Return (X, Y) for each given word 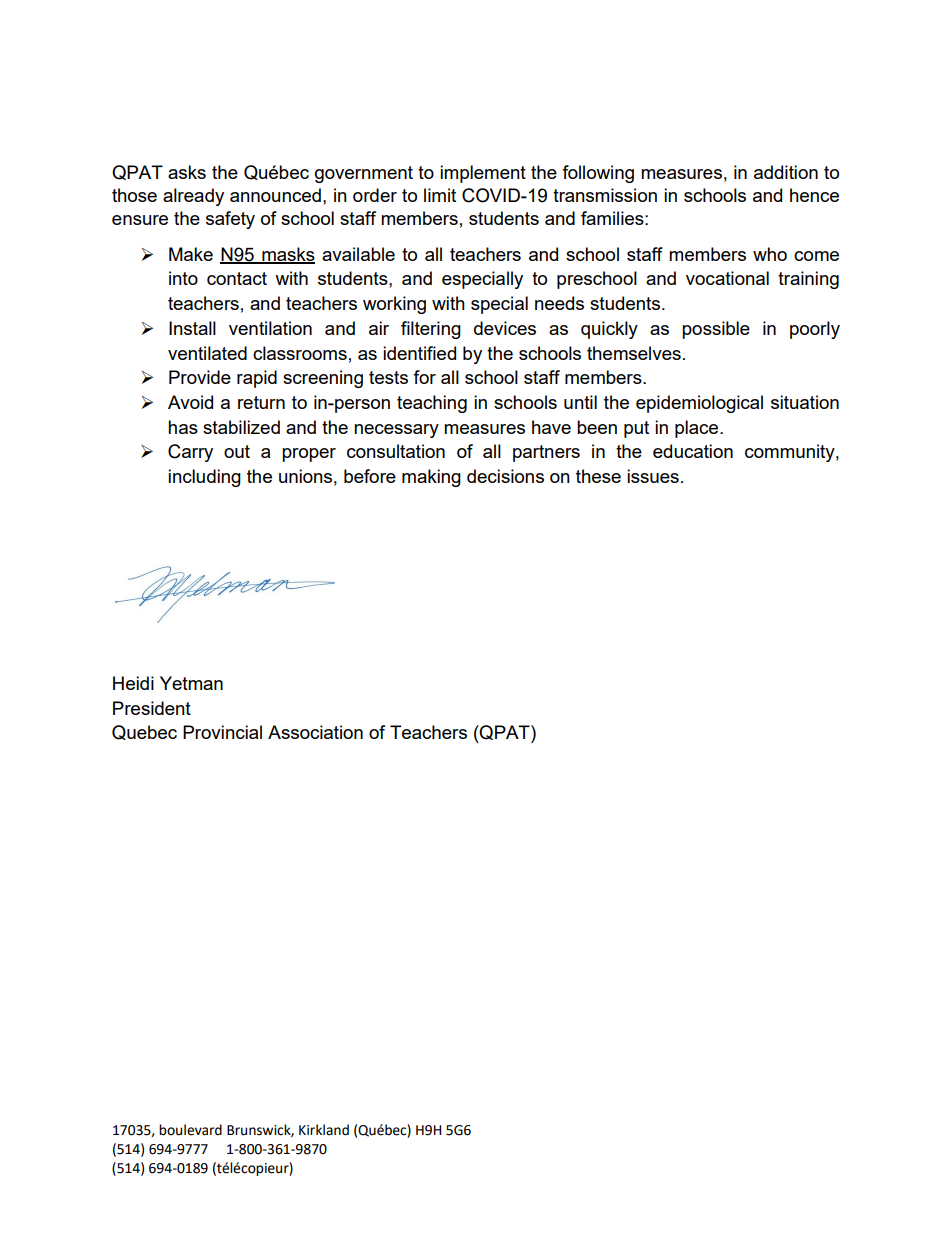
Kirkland (324, 1130)
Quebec (144, 732)
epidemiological (699, 404)
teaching (432, 404)
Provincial (222, 732)
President (152, 708)
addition (786, 172)
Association (315, 732)
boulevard (190, 1130)
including (204, 478)
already (193, 197)
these (598, 476)
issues (653, 476)
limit (440, 195)
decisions (505, 476)
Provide (200, 377)
